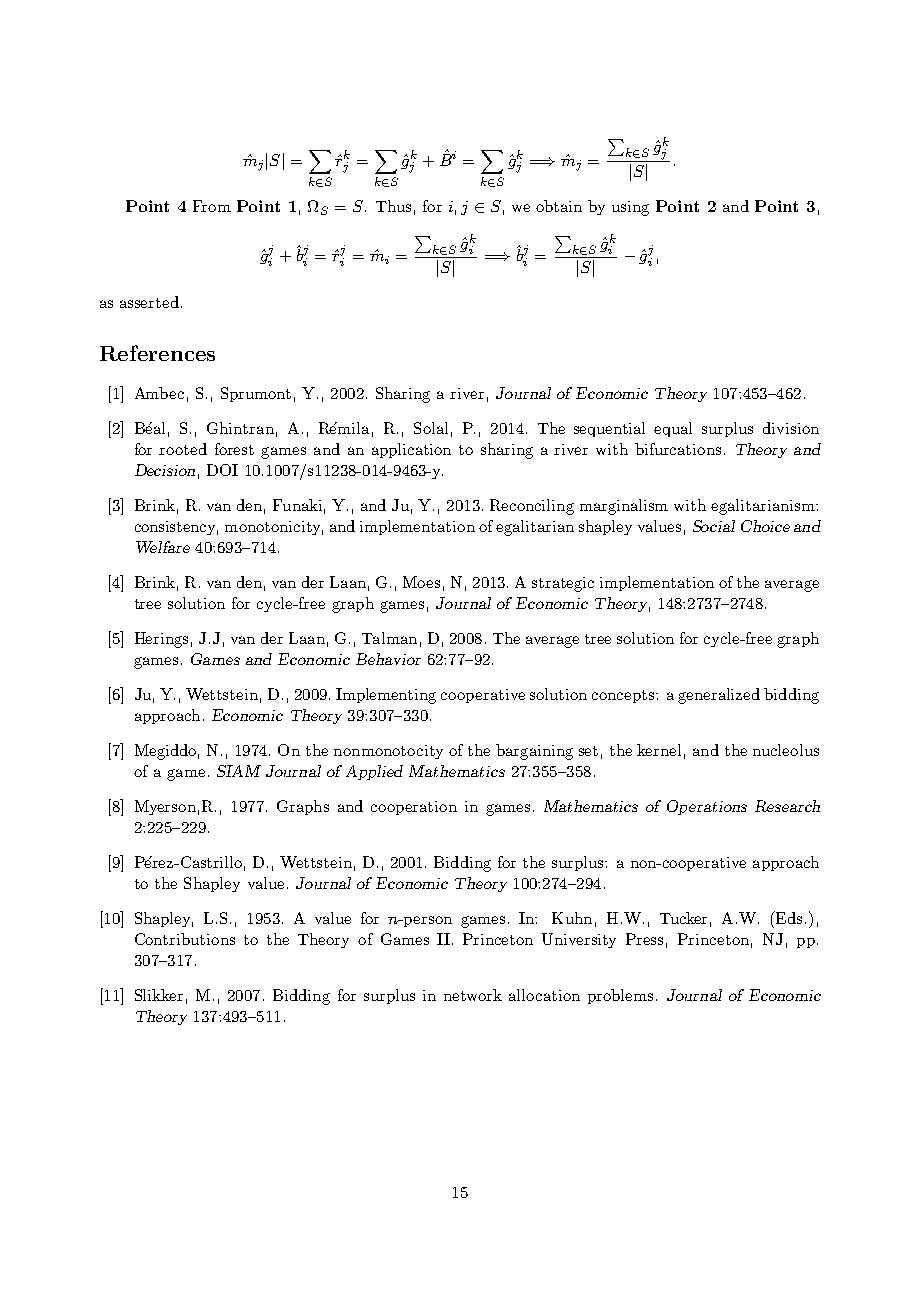 This screenshot has width=924, height=1308. What do you see at coordinates (620, 996) in the screenshot?
I see `problems` at bounding box center [620, 996].
